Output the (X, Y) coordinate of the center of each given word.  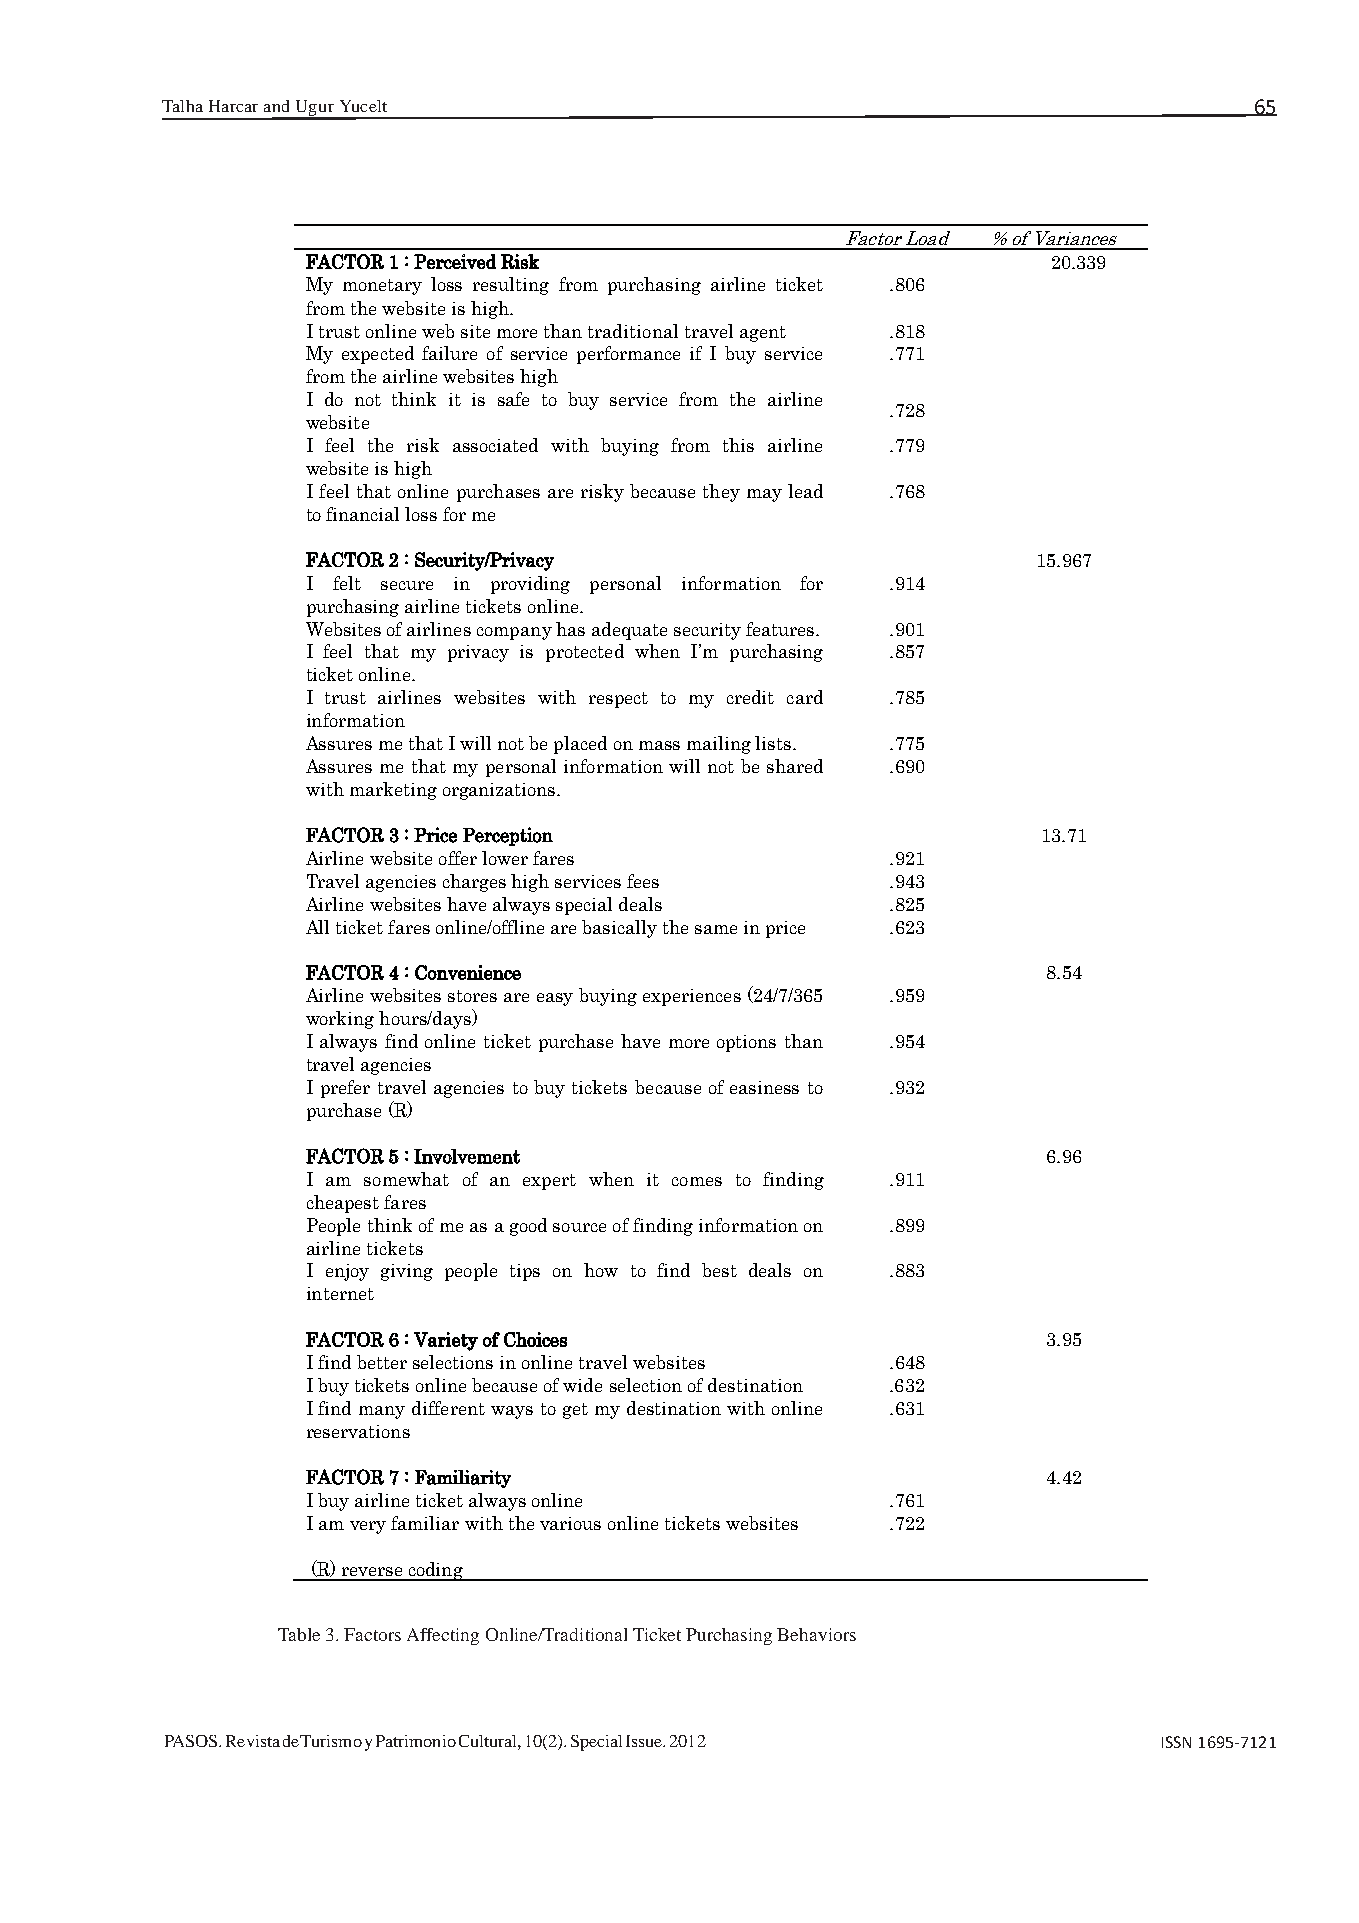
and (276, 106)
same (716, 929)
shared (795, 766)
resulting (511, 286)
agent (763, 334)
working (340, 1020)
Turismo (331, 1741)
